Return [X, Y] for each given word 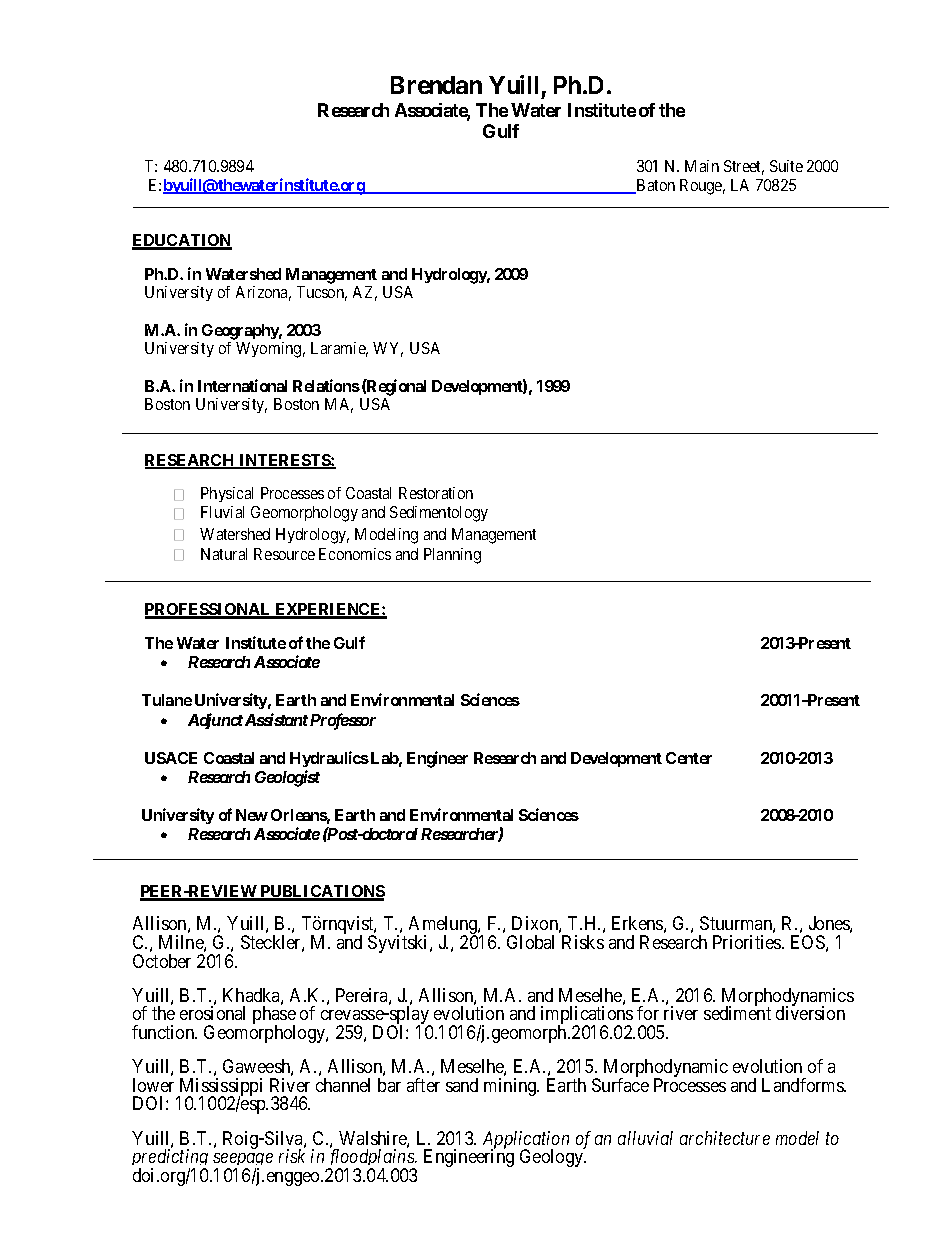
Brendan [436, 85]
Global [530, 942]
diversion [810, 1013]
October [162, 961]
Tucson [322, 293]
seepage [243, 1161]
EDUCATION [182, 242]
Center [689, 758]
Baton [654, 186]
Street [744, 167]
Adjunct [215, 721]
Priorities [748, 942]
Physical [227, 494]
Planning [452, 556]
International [242, 385]
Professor [343, 721]
